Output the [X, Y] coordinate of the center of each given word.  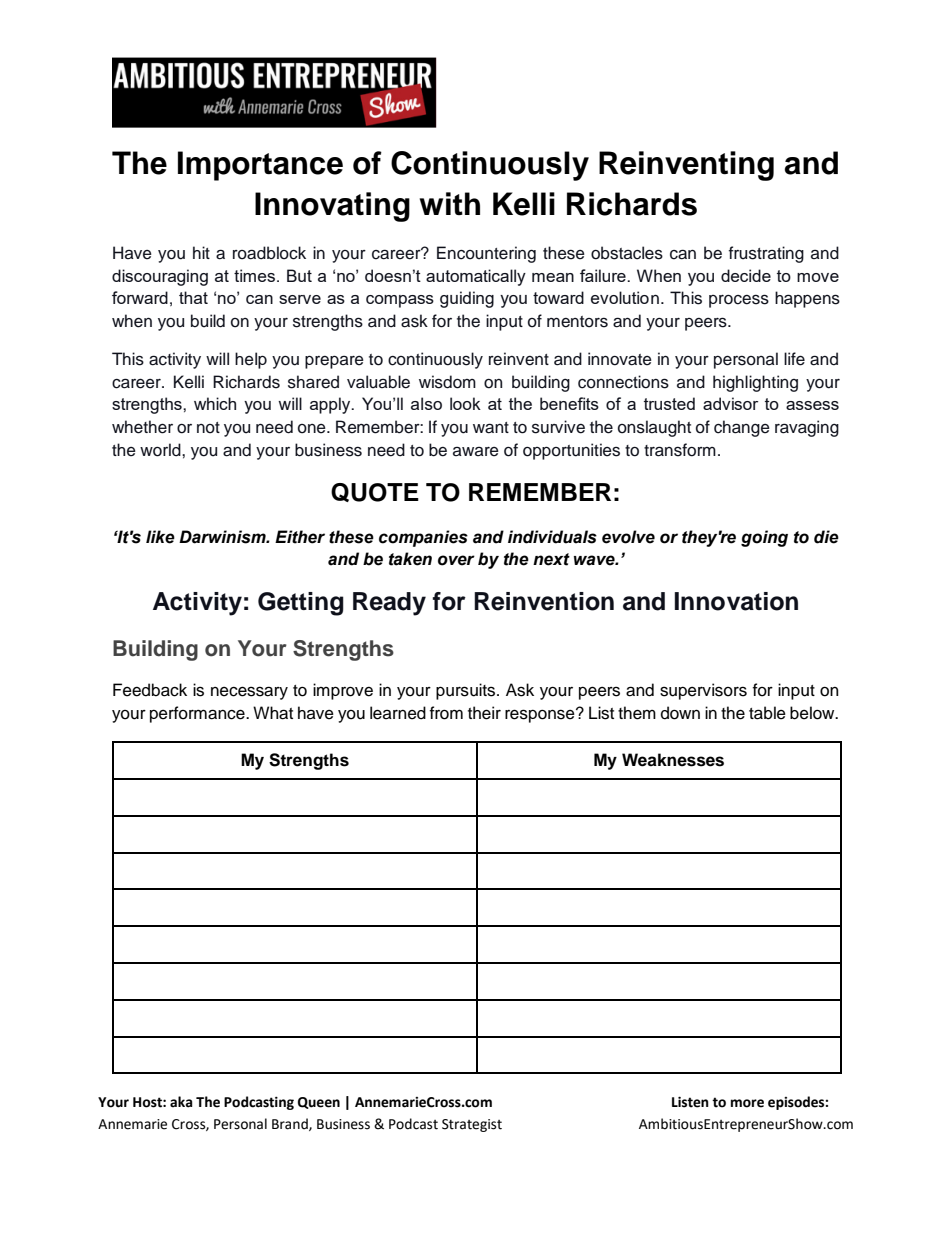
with [449, 203]
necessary [249, 693]
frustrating [766, 254]
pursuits [465, 691]
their [484, 713]
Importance [260, 166]
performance [198, 714]
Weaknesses [673, 760]
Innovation [736, 601]
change [742, 428]
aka [181, 1102]
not [208, 428]
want [491, 428]
